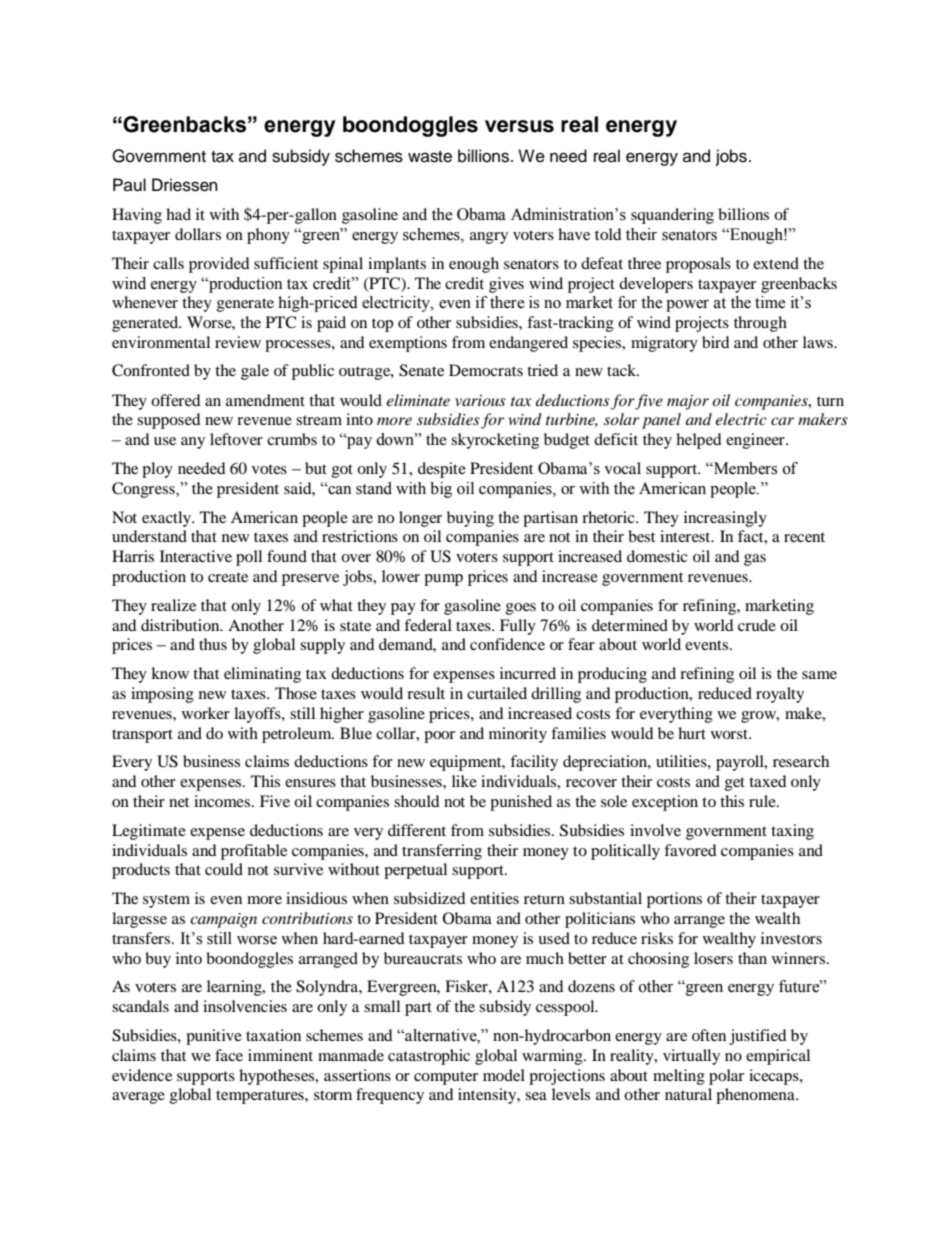 This document has width=952, height=1233. Describe the element at coordinates (224, 869) in the document. I see `could` at that location.
